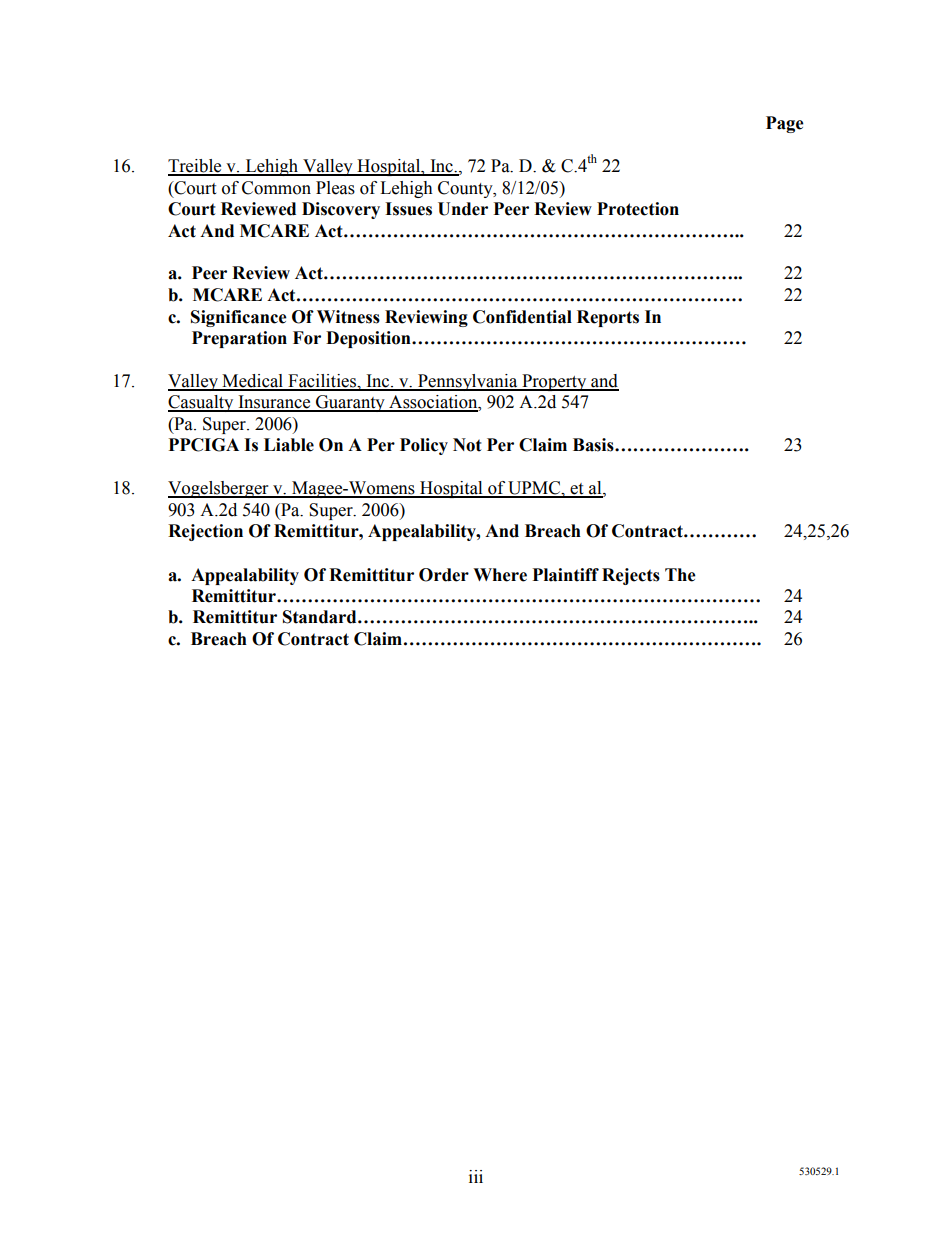 The image size is (952, 1233). Describe the element at coordinates (785, 124) in the document. I see `Page` at that location.
